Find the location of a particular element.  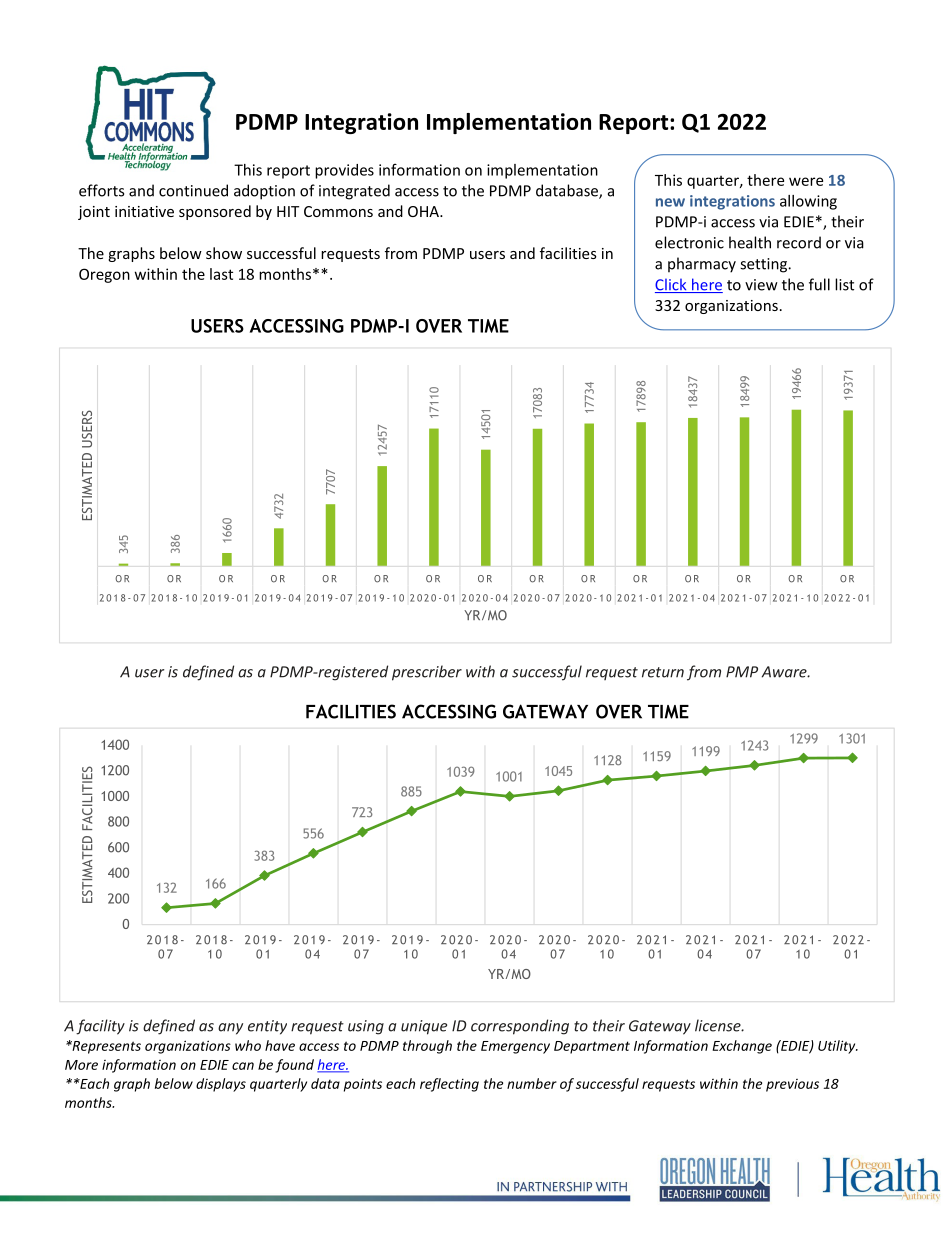

Exchange is located at coordinates (742, 1047).
